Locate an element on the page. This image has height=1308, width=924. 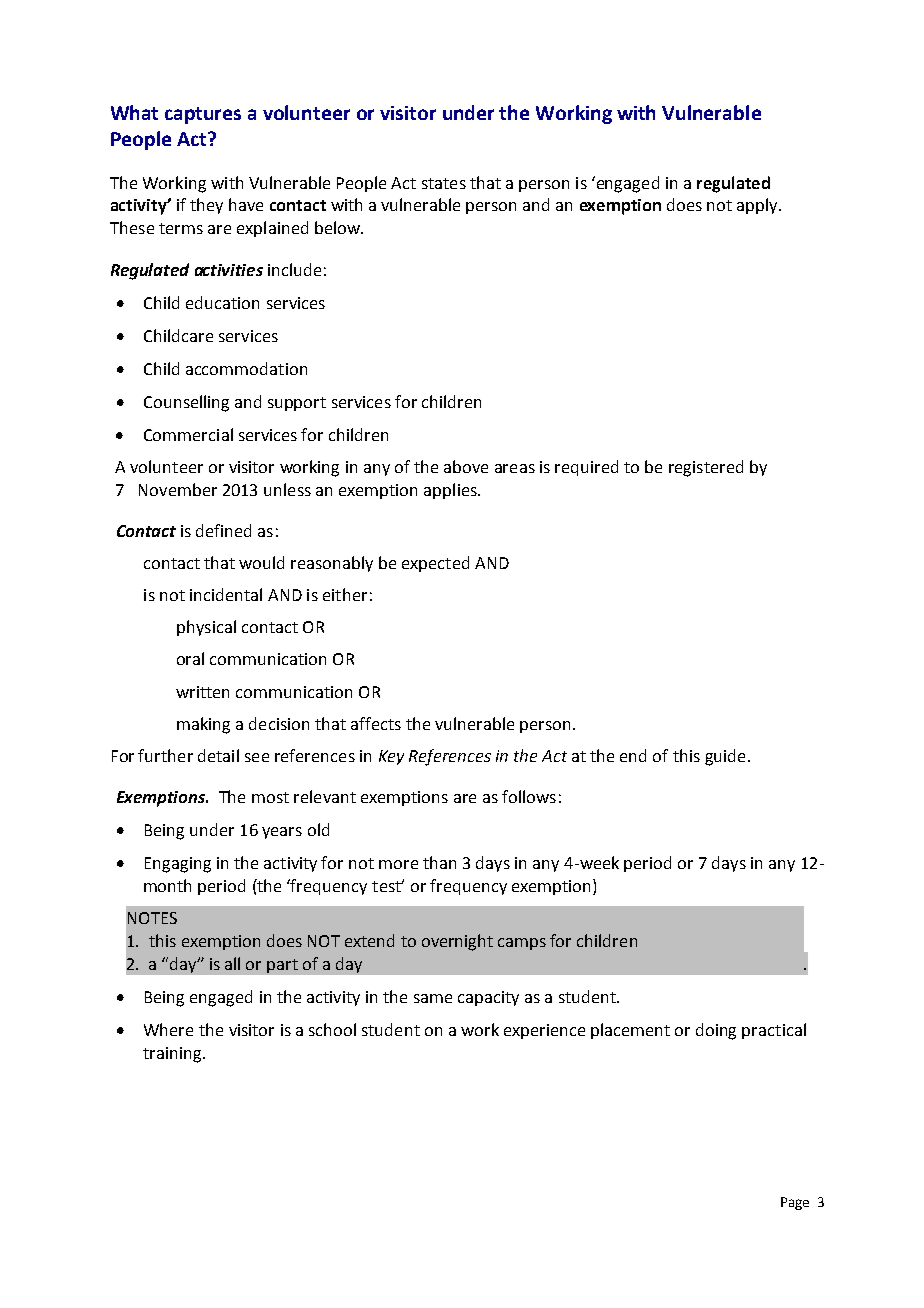
captures is located at coordinates (203, 115).
